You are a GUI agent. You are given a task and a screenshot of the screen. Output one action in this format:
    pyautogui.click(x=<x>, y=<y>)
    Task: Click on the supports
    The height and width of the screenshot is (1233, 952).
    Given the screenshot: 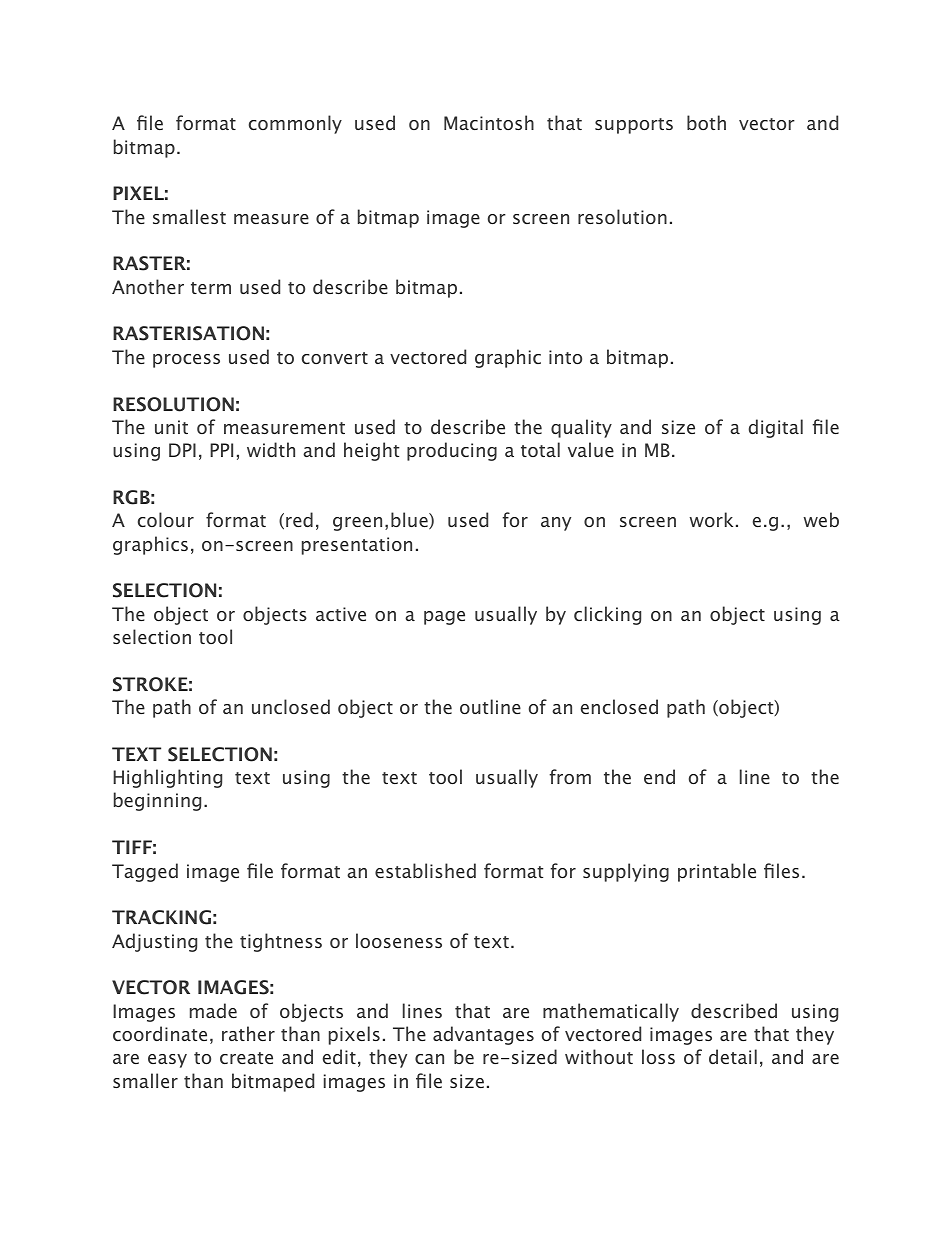 What is the action you would take?
    pyautogui.click(x=634, y=126)
